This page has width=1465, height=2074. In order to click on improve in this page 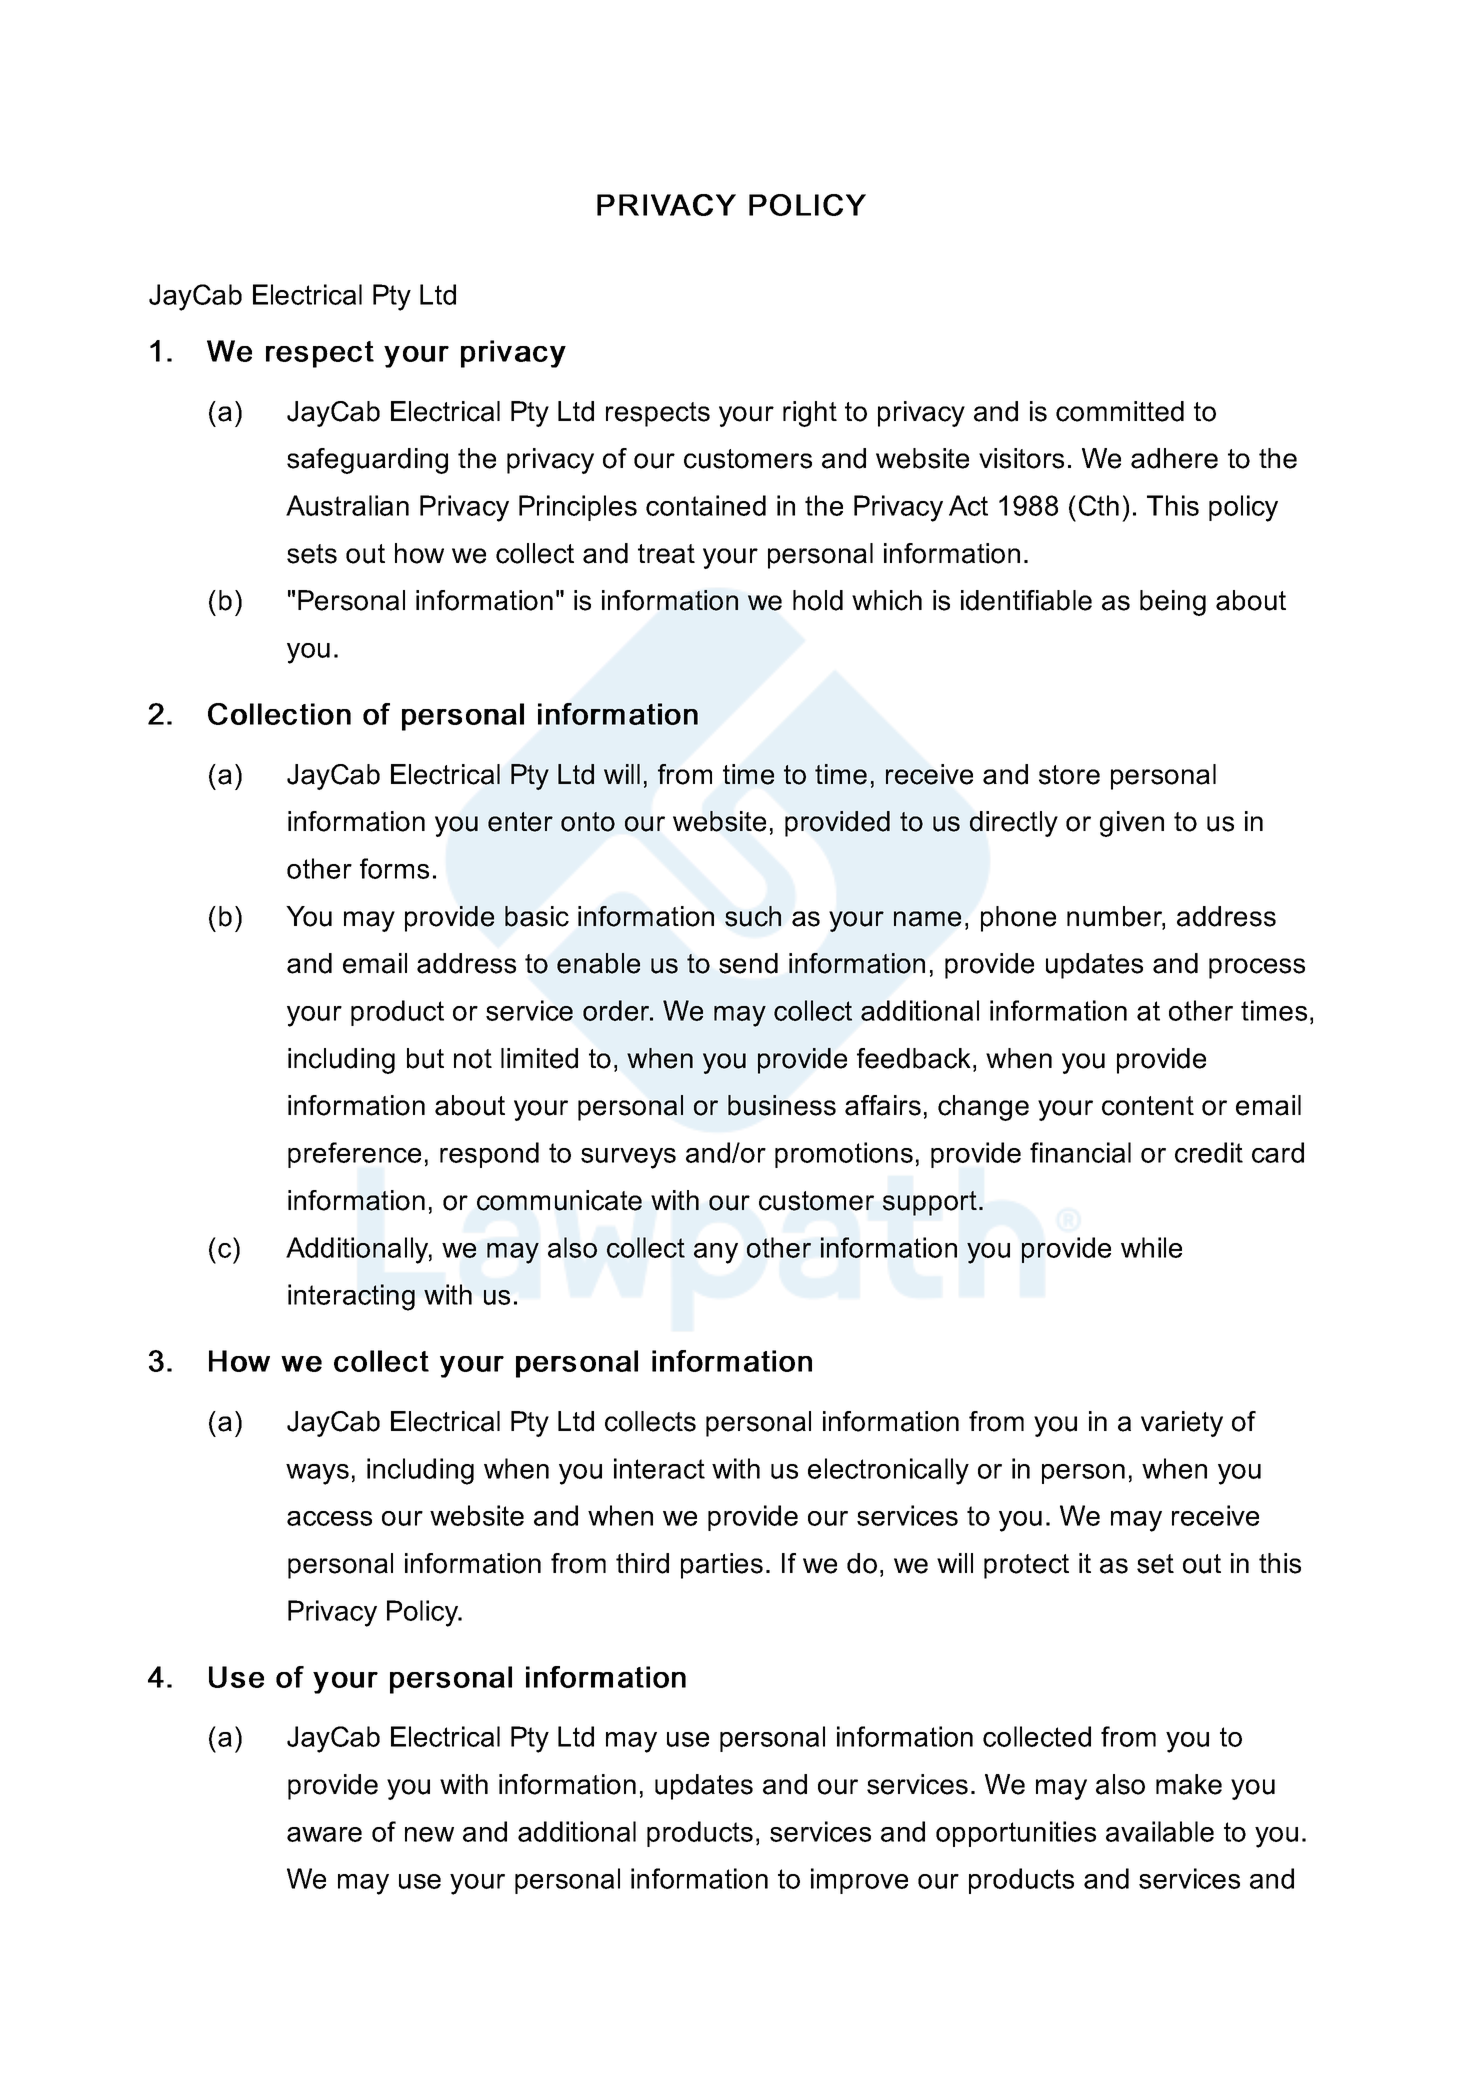, I will do `click(859, 1881)`.
